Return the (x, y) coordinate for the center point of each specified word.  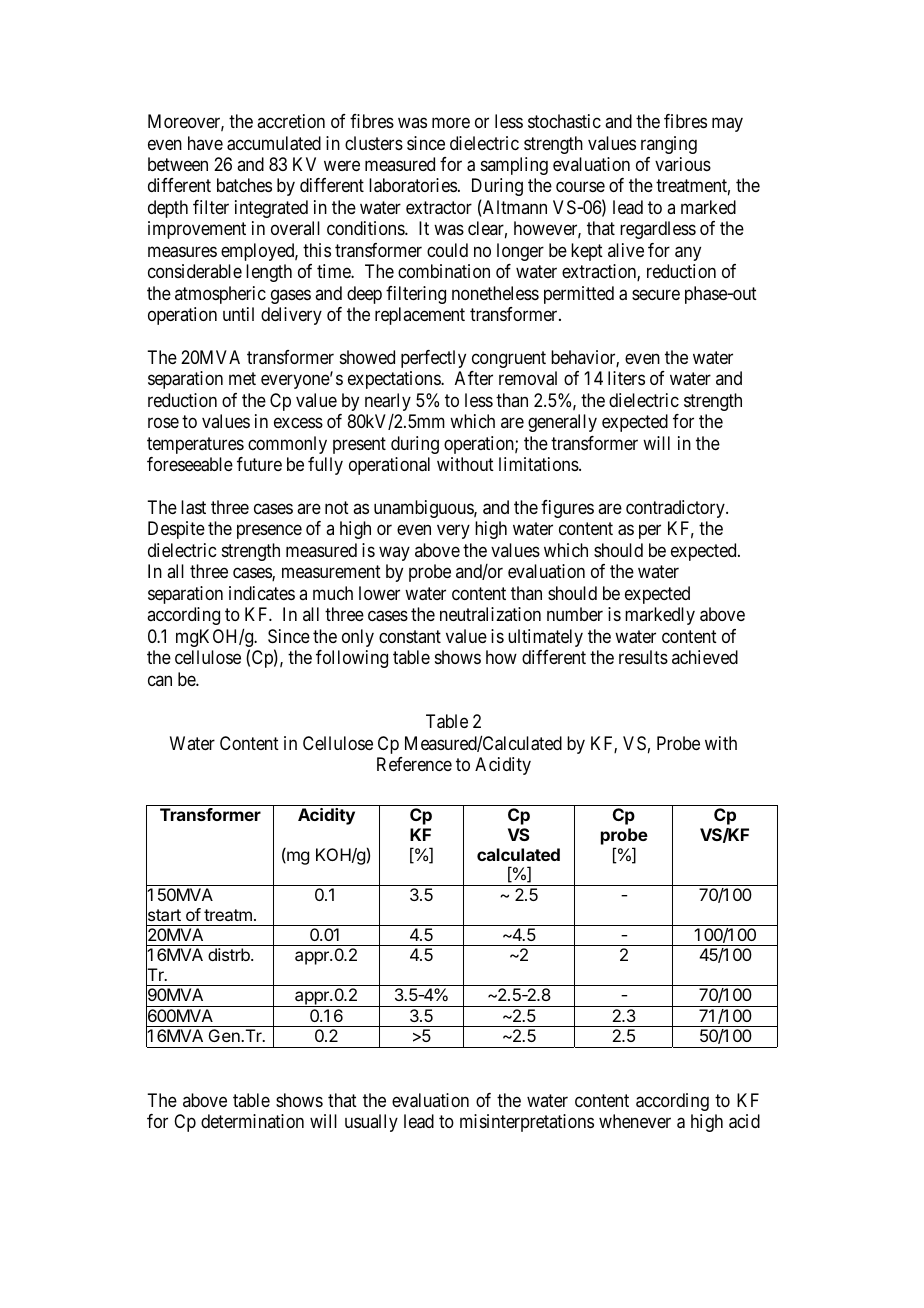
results (643, 657)
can (160, 680)
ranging (669, 145)
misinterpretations (527, 1123)
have (205, 143)
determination (252, 1121)
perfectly (433, 359)
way (394, 553)
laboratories (413, 185)
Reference (414, 764)
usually (371, 1123)
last (193, 507)
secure (656, 294)
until (238, 314)
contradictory (676, 509)
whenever (635, 1121)
